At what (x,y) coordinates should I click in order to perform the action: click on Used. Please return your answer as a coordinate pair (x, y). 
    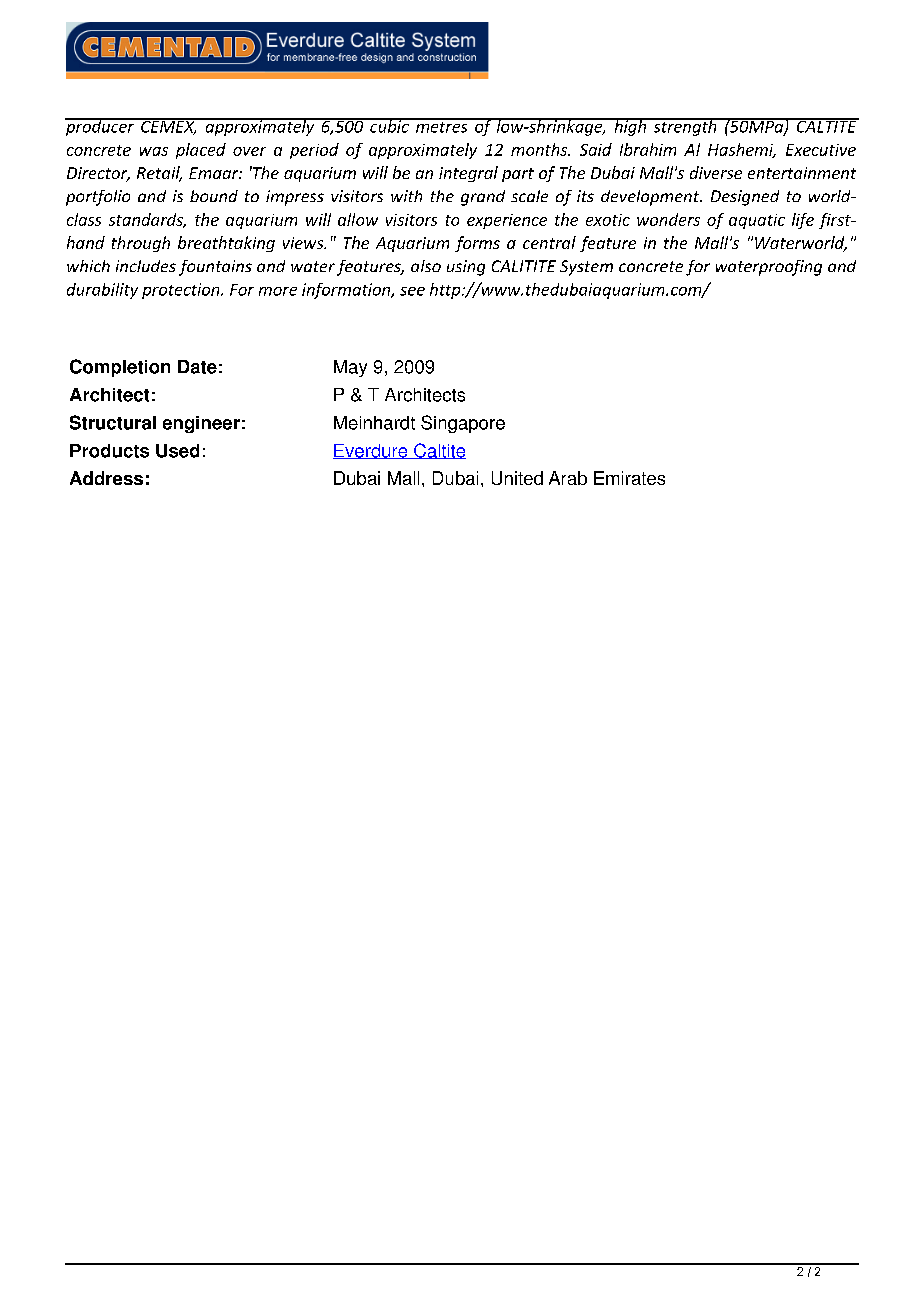
    Looking at the image, I should click on (177, 451).
